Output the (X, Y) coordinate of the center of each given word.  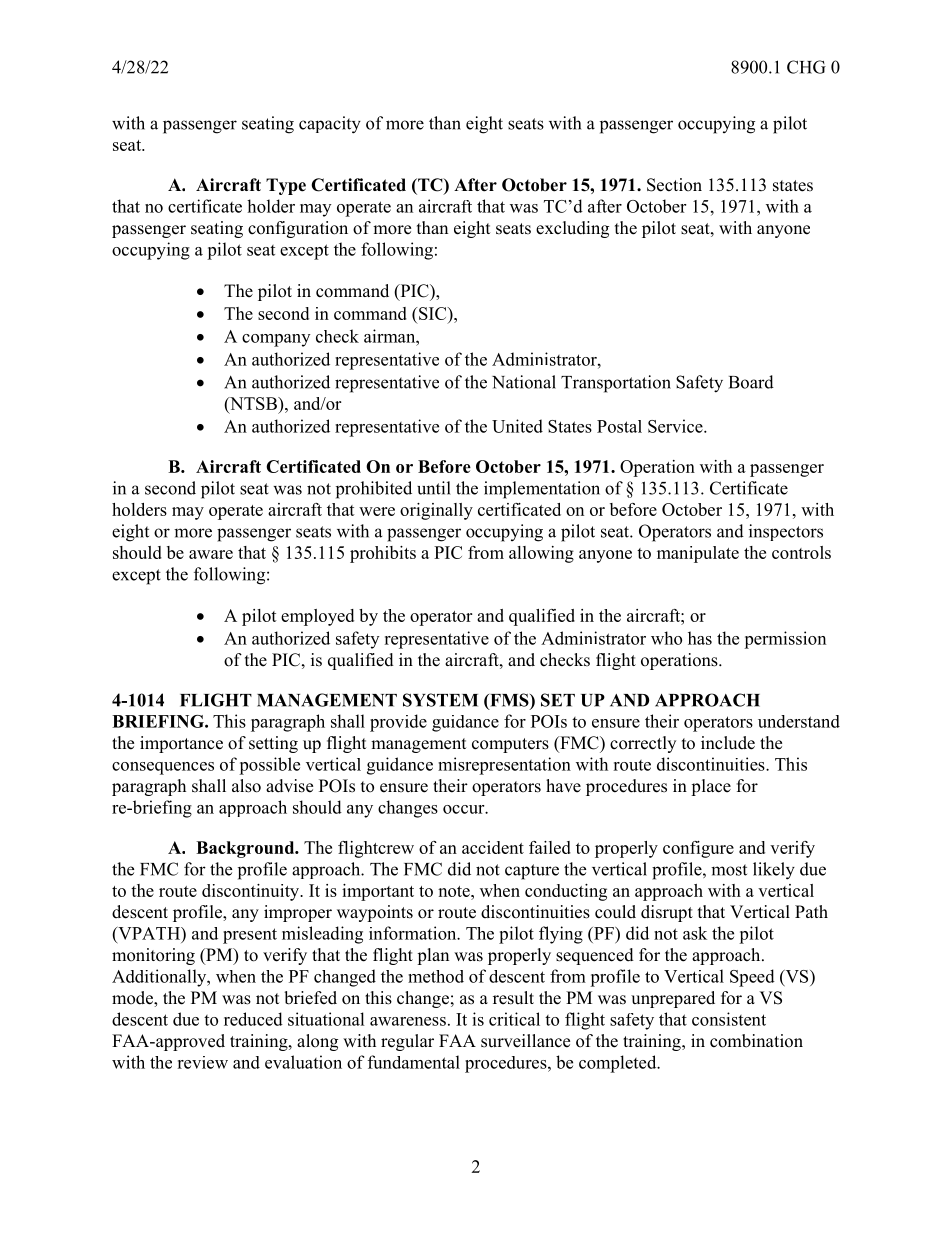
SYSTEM (440, 700)
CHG (806, 67)
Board (751, 382)
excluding (572, 229)
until (434, 488)
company (276, 340)
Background (246, 849)
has (700, 638)
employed (317, 617)
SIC (434, 313)
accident (493, 847)
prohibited (374, 490)
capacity (330, 125)
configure (698, 849)
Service (676, 426)
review (202, 1062)
